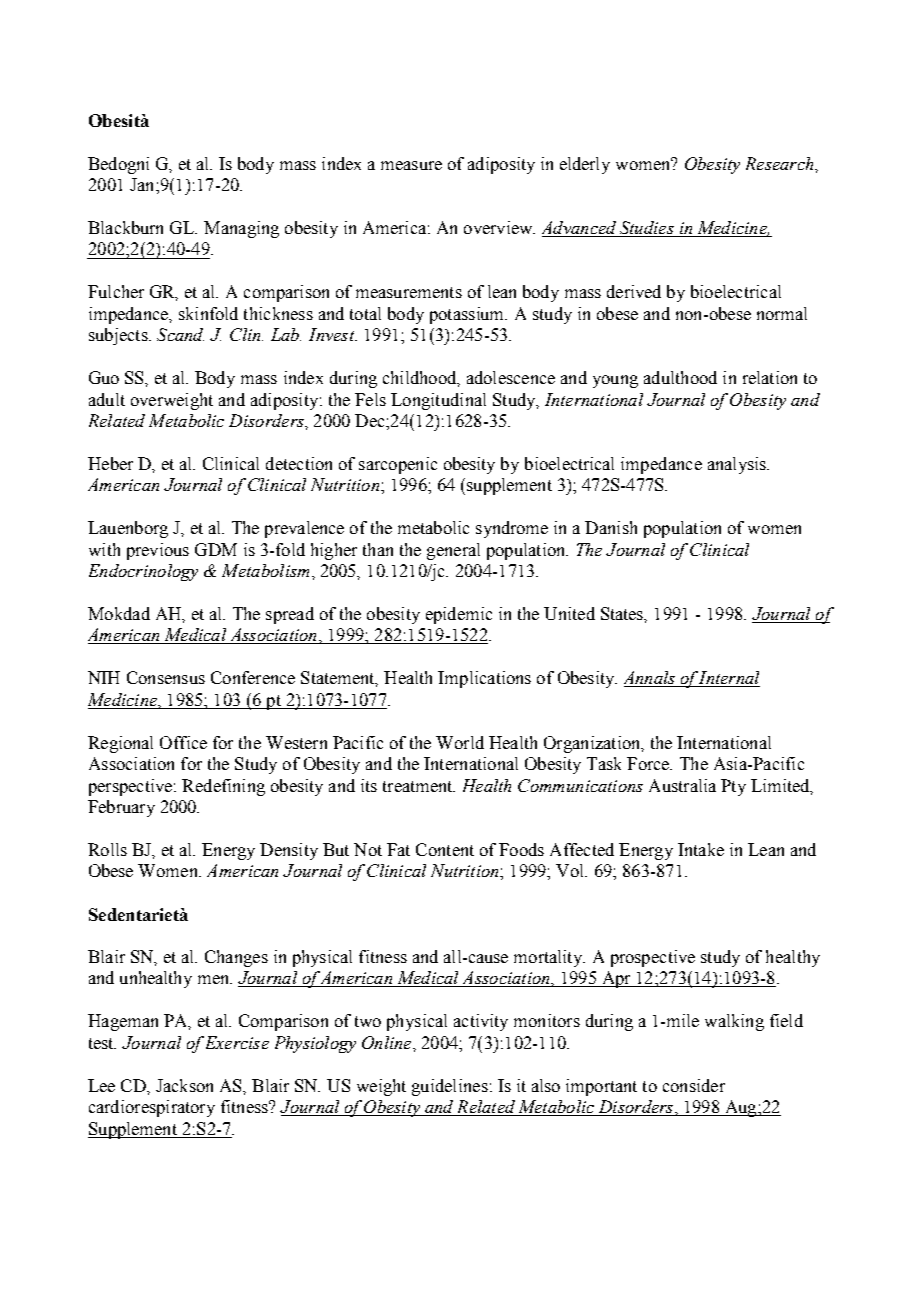  I want to click on Jackson, so click(184, 1085).
